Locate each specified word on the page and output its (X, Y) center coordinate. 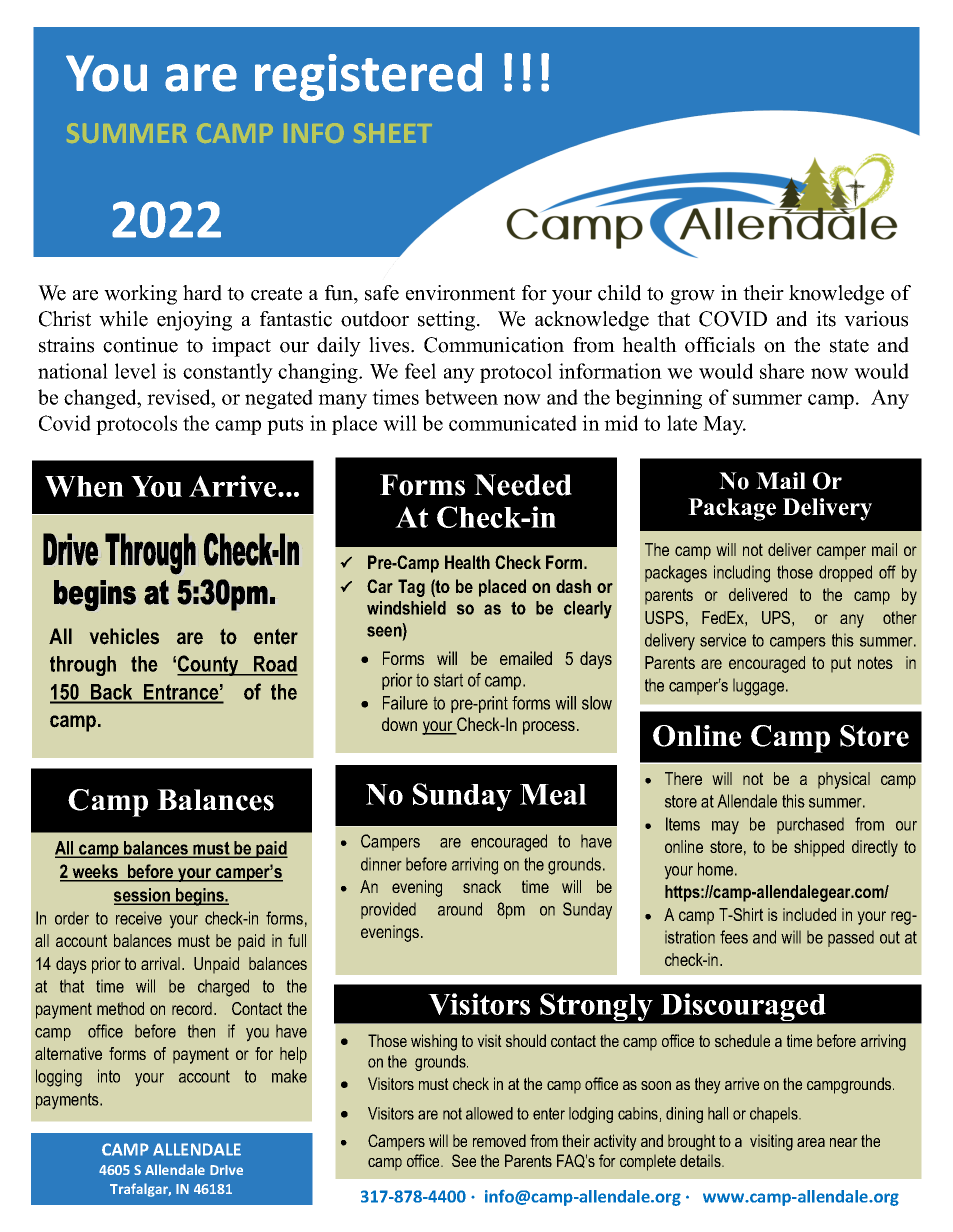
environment (460, 293)
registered (368, 77)
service (723, 640)
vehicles (124, 636)
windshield (406, 608)
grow (692, 297)
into (109, 1076)
